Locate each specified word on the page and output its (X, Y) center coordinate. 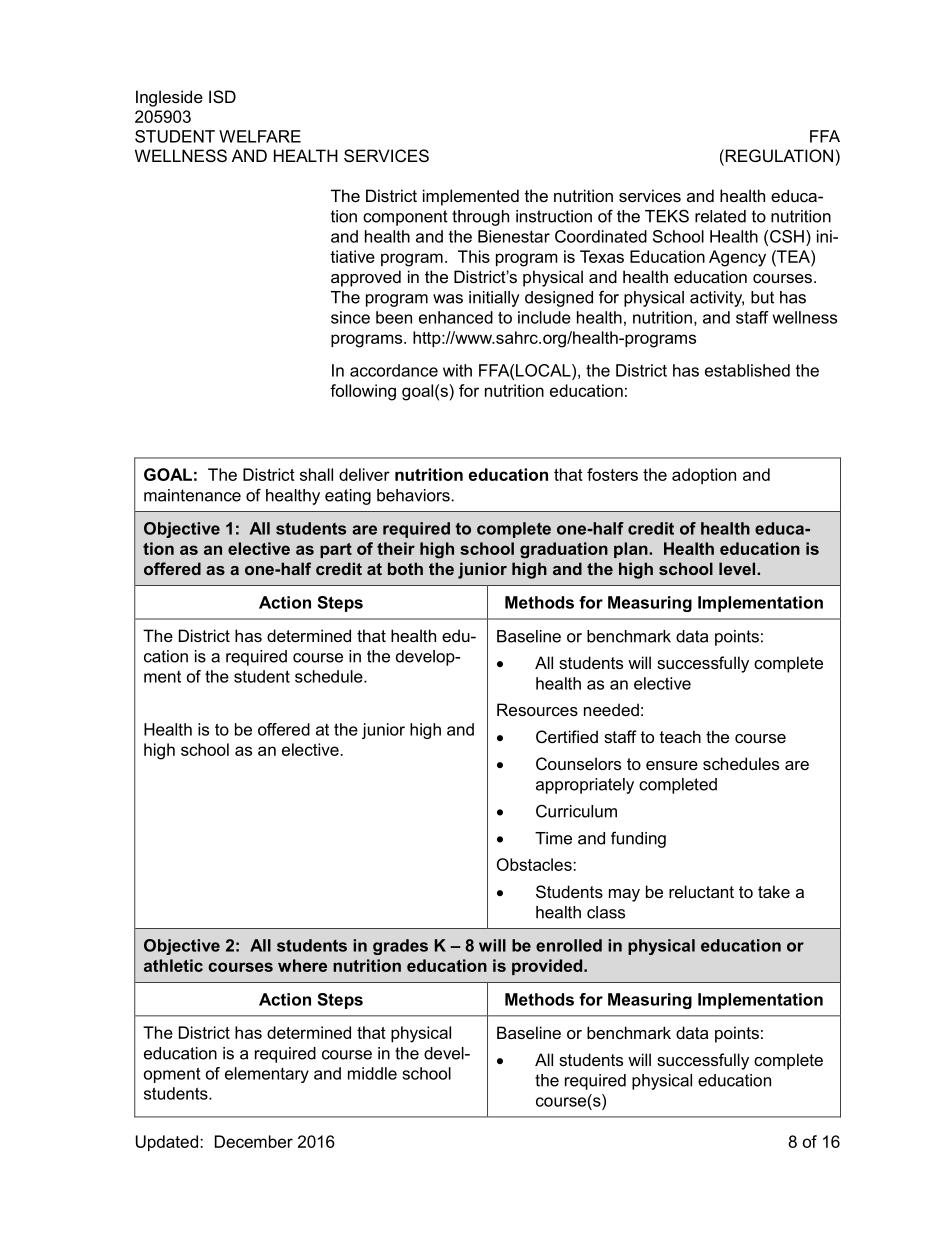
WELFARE (260, 136)
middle (372, 1073)
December (254, 1141)
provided (548, 967)
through (480, 218)
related (720, 216)
